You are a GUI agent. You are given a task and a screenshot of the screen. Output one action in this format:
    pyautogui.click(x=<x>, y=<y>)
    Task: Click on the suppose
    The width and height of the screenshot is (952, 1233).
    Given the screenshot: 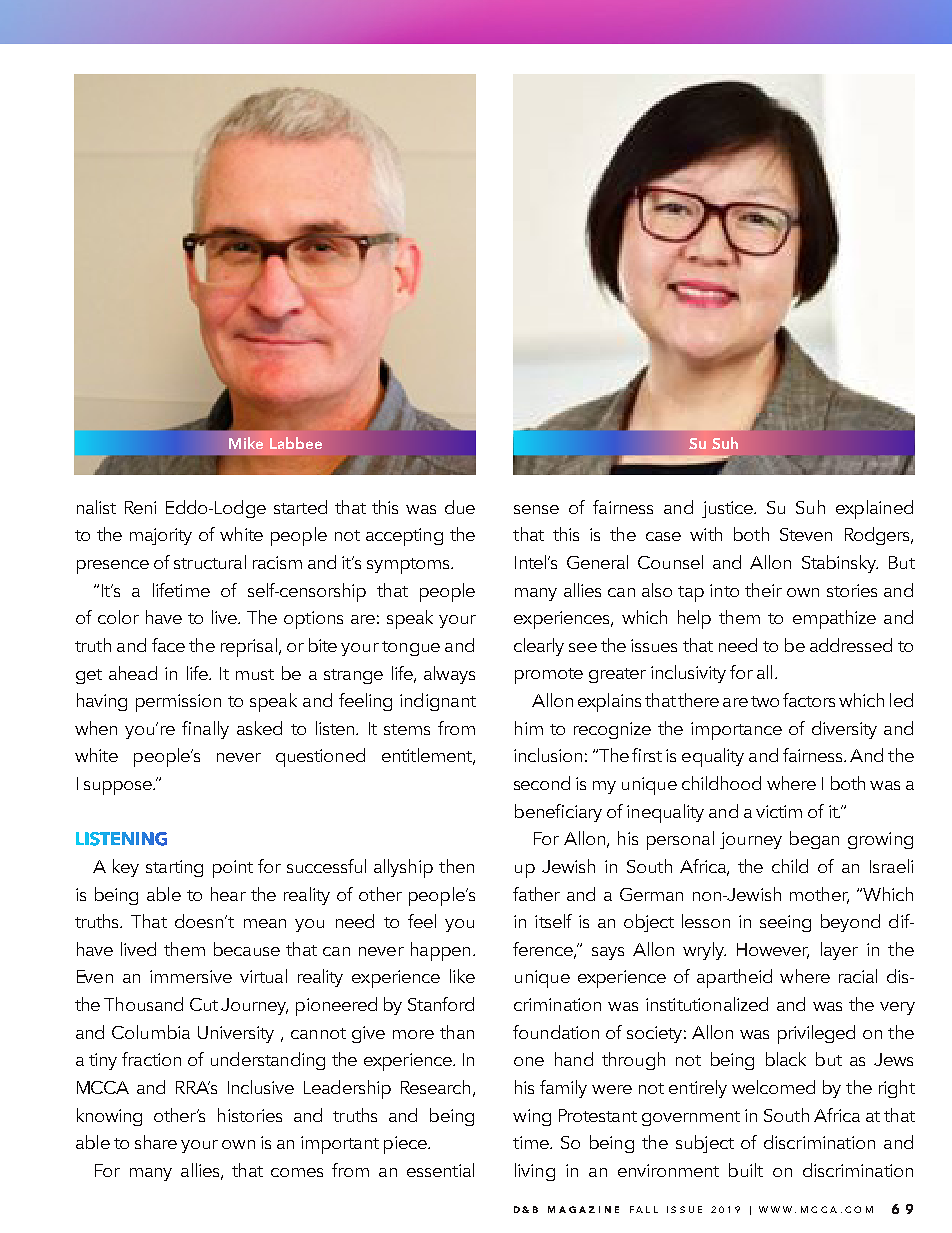 What is the action you would take?
    pyautogui.click(x=119, y=788)
